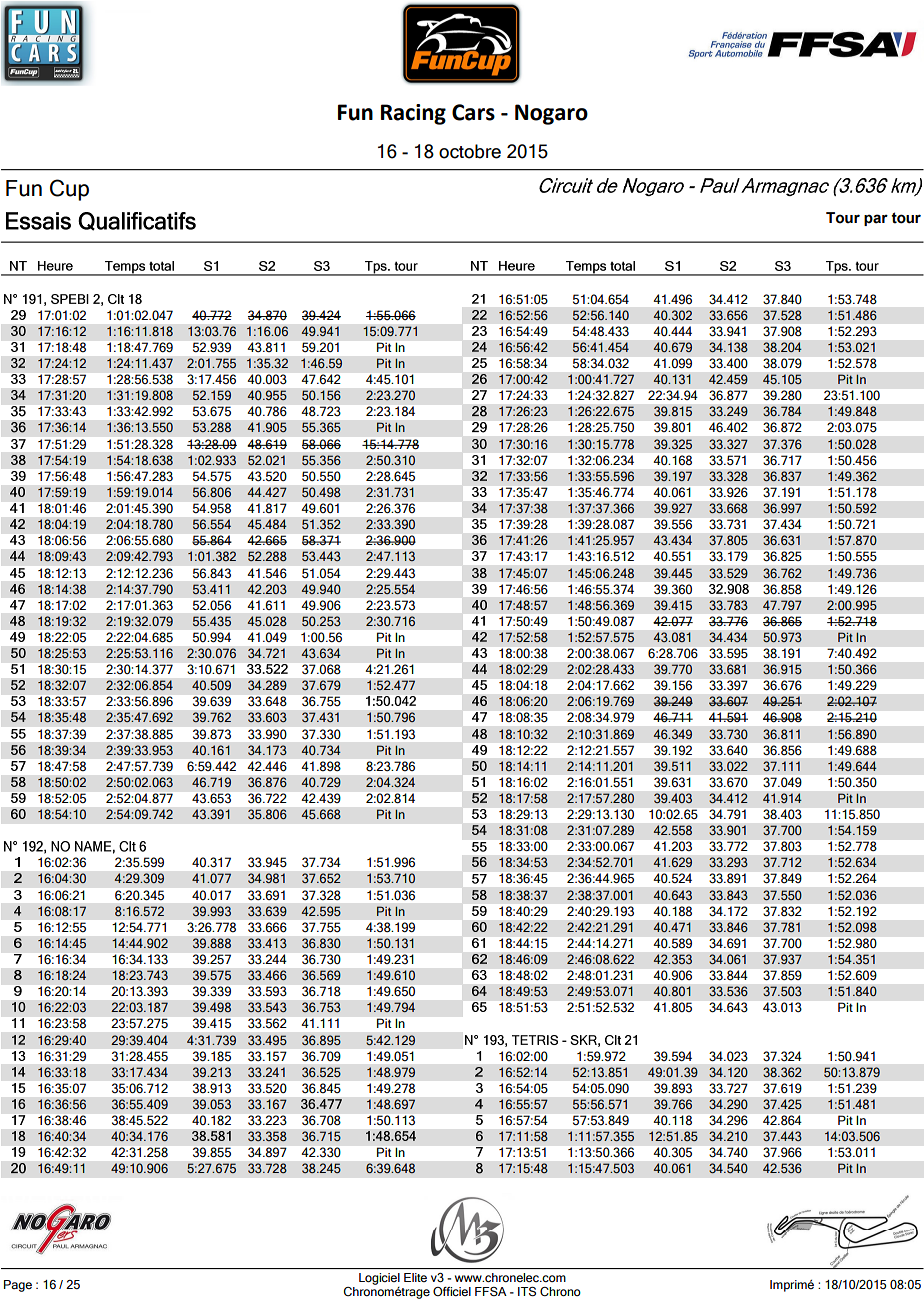 The width and height of the document is (924, 1308). I want to click on Racing, so click(413, 114).
